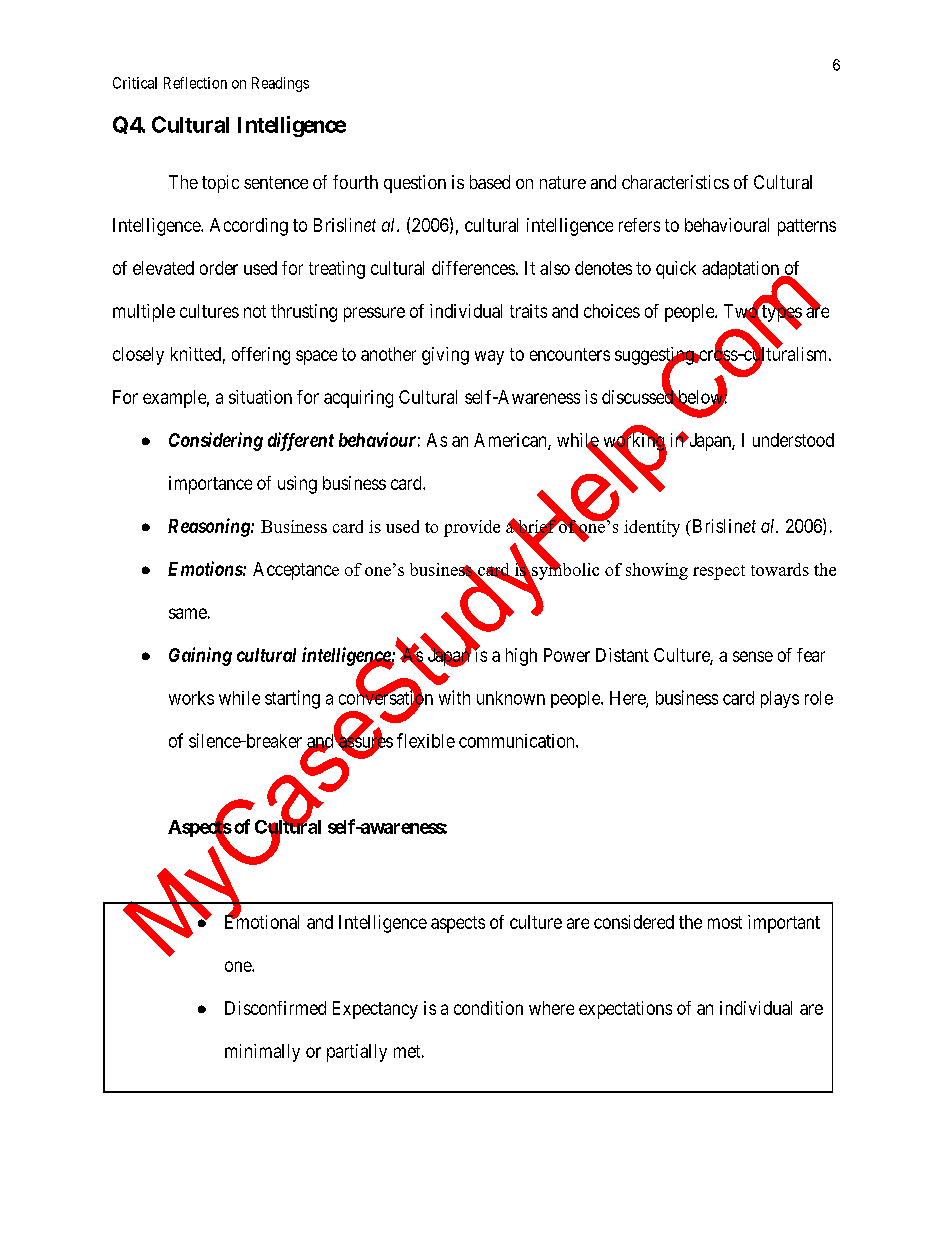 Image resolution: width=952 pixels, height=1233 pixels. Describe the element at coordinates (262, 1053) in the screenshot. I see `minimally` at that location.
